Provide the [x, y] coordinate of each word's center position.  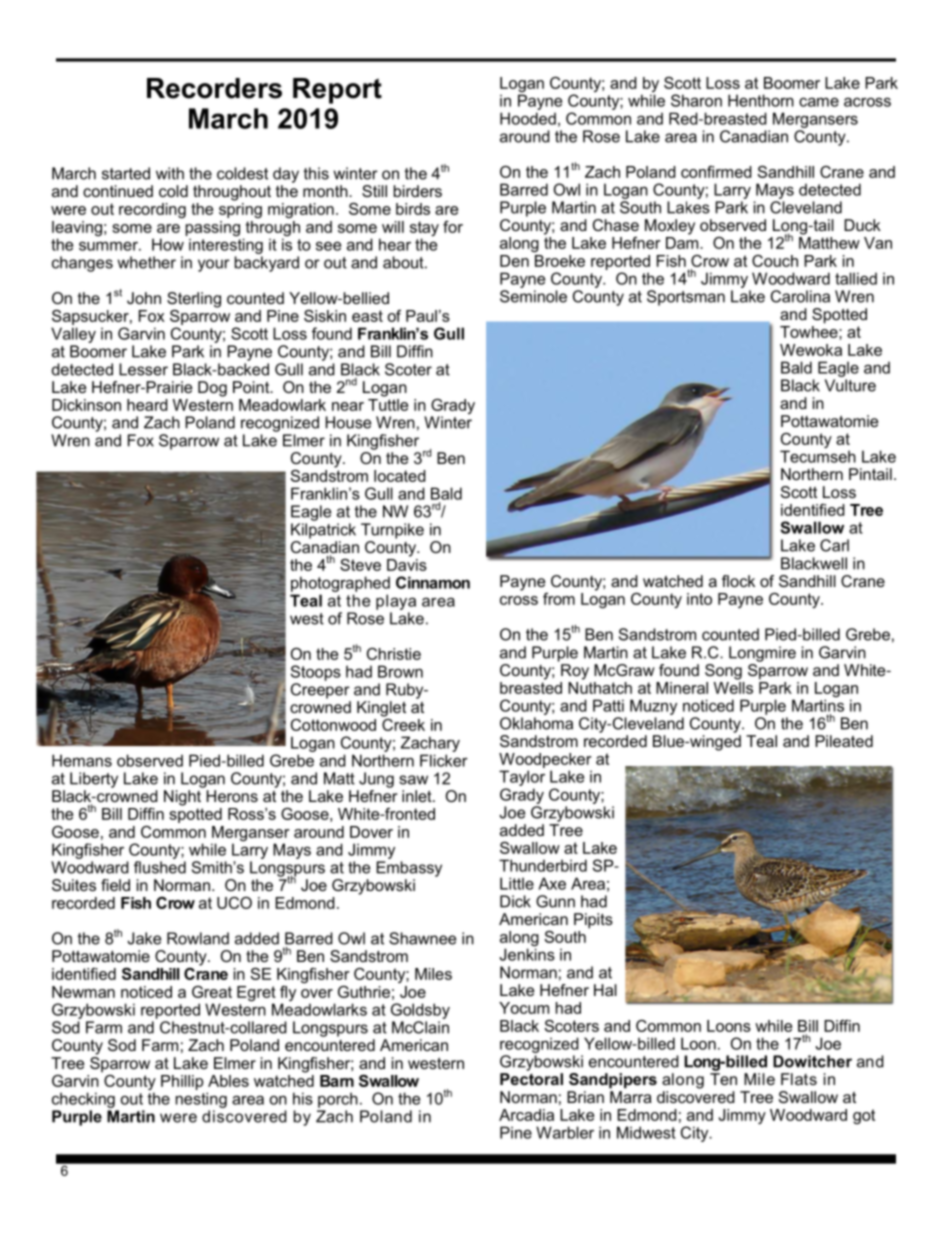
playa [396, 602]
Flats [799, 1079]
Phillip [182, 1082]
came [819, 102]
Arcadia [526, 1115]
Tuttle [388, 403]
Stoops [316, 673]
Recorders [214, 88]
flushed [160, 867]
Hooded [528, 118]
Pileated [844, 741]
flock [738, 581]
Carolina [800, 296]
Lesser [143, 369]
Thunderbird [543, 865]
